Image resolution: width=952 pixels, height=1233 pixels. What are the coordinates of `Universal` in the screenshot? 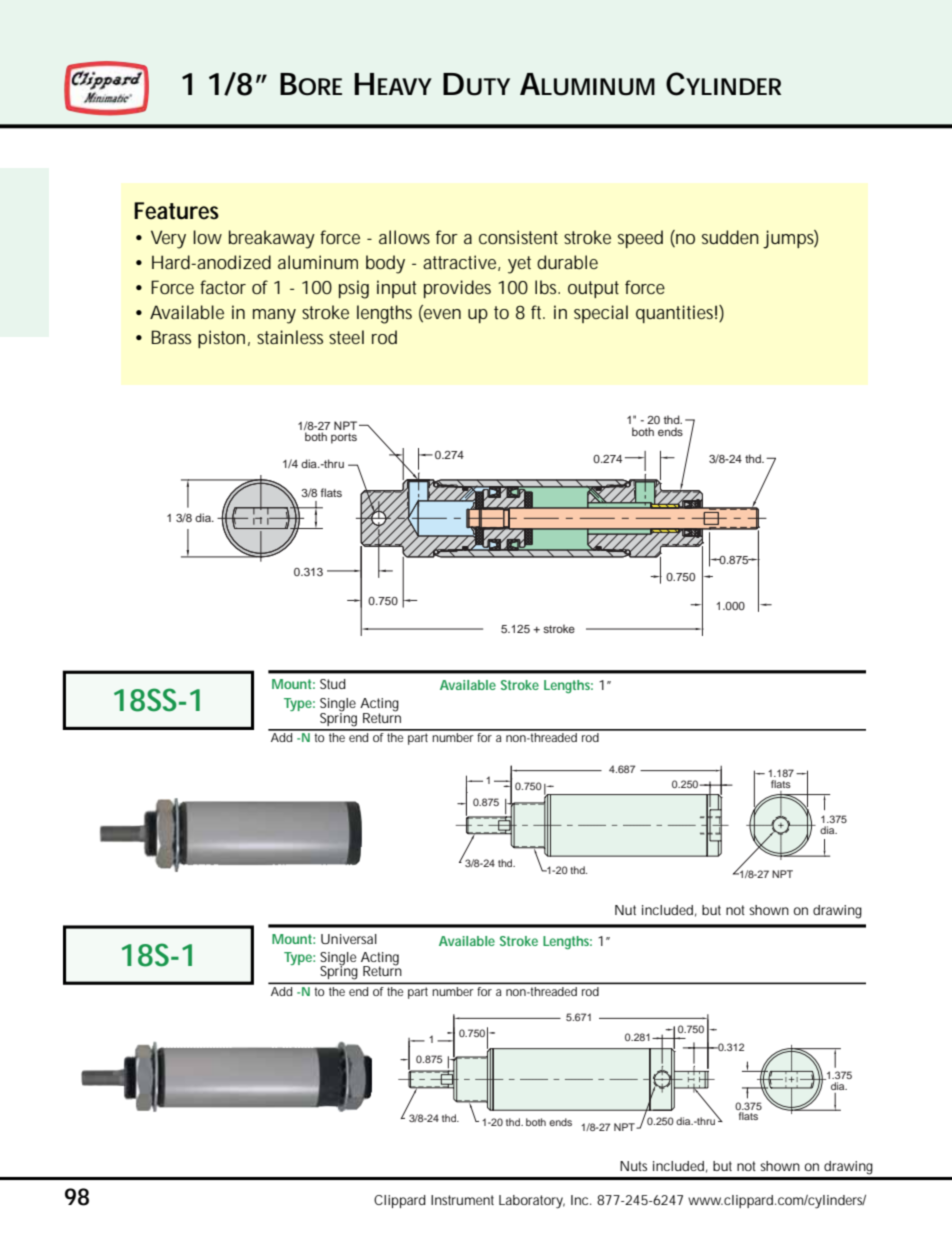 It's located at (349, 939).
